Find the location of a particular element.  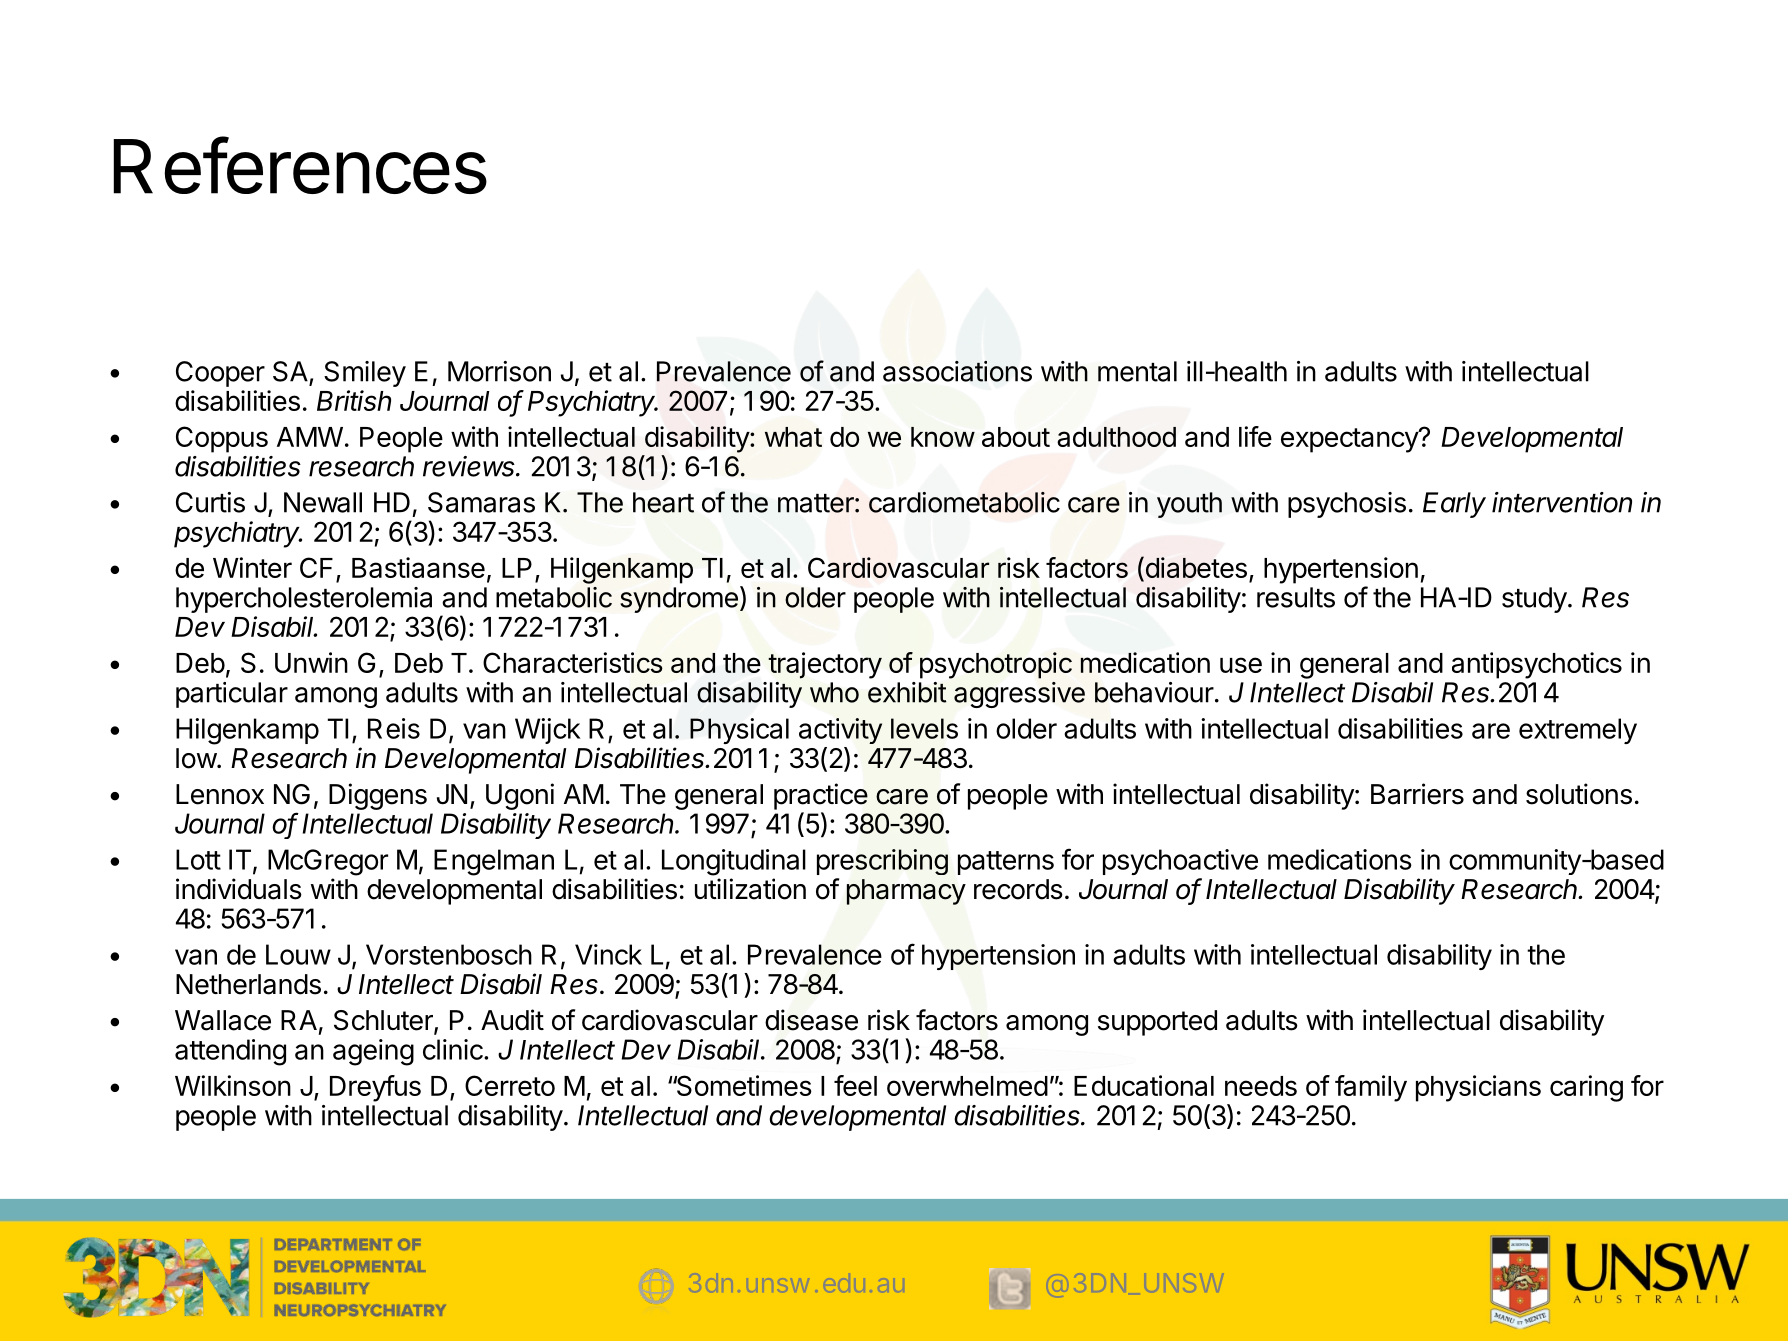

hypercholesterolemia is located at coordinates (304, 600).
